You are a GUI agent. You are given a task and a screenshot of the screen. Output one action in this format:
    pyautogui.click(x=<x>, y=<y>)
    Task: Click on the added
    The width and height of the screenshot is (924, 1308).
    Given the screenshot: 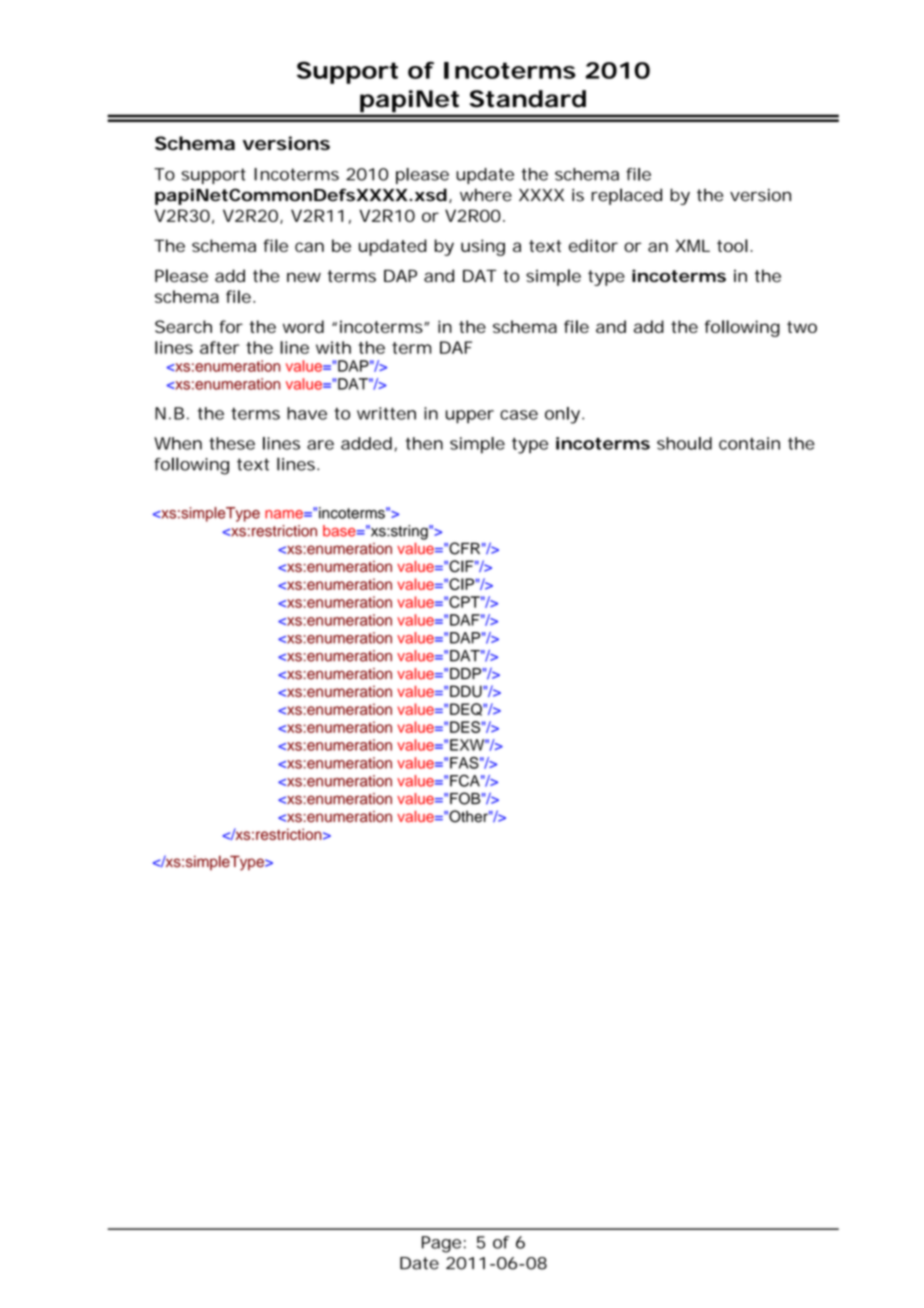 What is the action you would take?
    pyautogui.click(x=366, y=443)
